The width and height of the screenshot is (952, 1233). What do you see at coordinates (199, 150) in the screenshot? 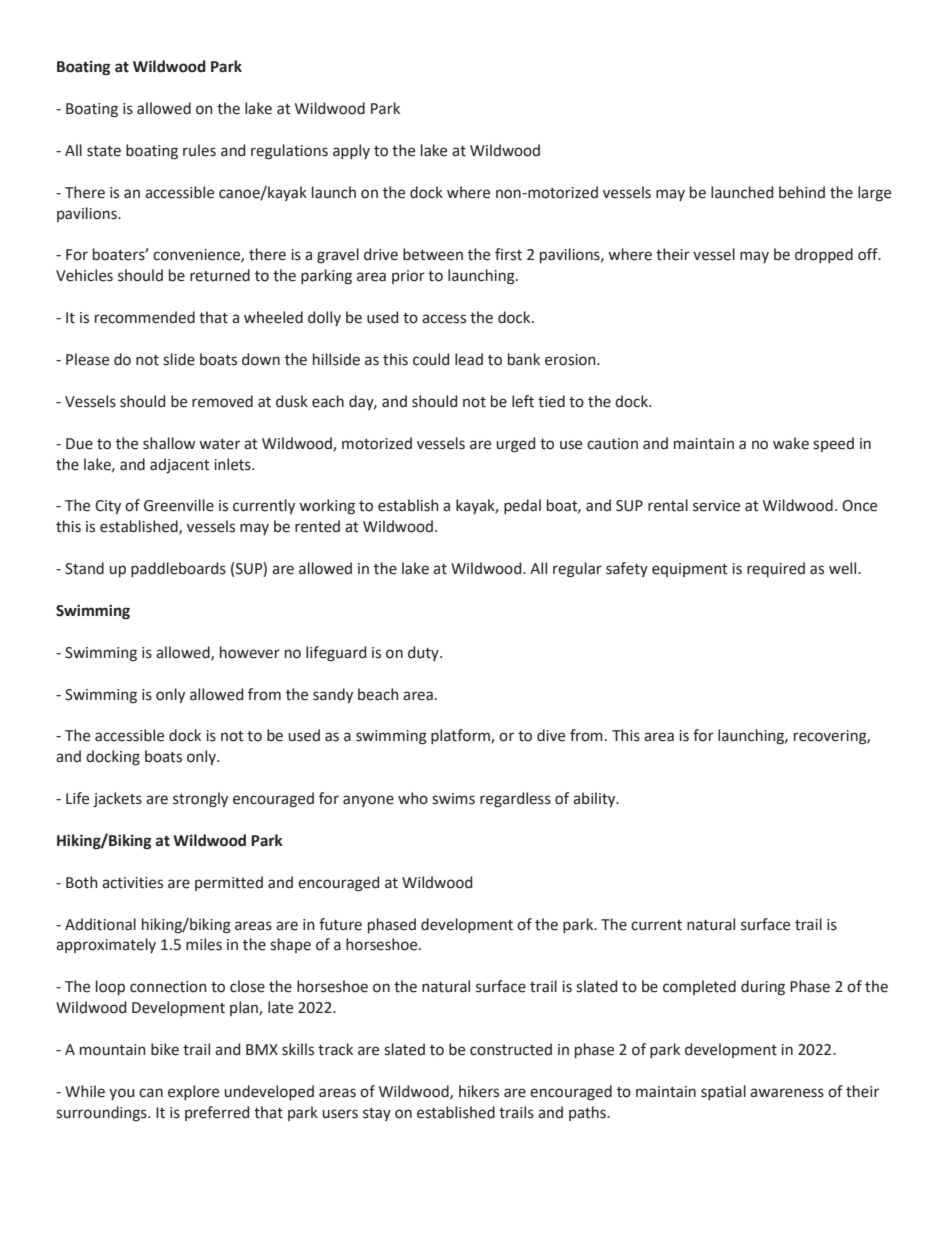
I see `rules` at bounding box center [199, 150].
